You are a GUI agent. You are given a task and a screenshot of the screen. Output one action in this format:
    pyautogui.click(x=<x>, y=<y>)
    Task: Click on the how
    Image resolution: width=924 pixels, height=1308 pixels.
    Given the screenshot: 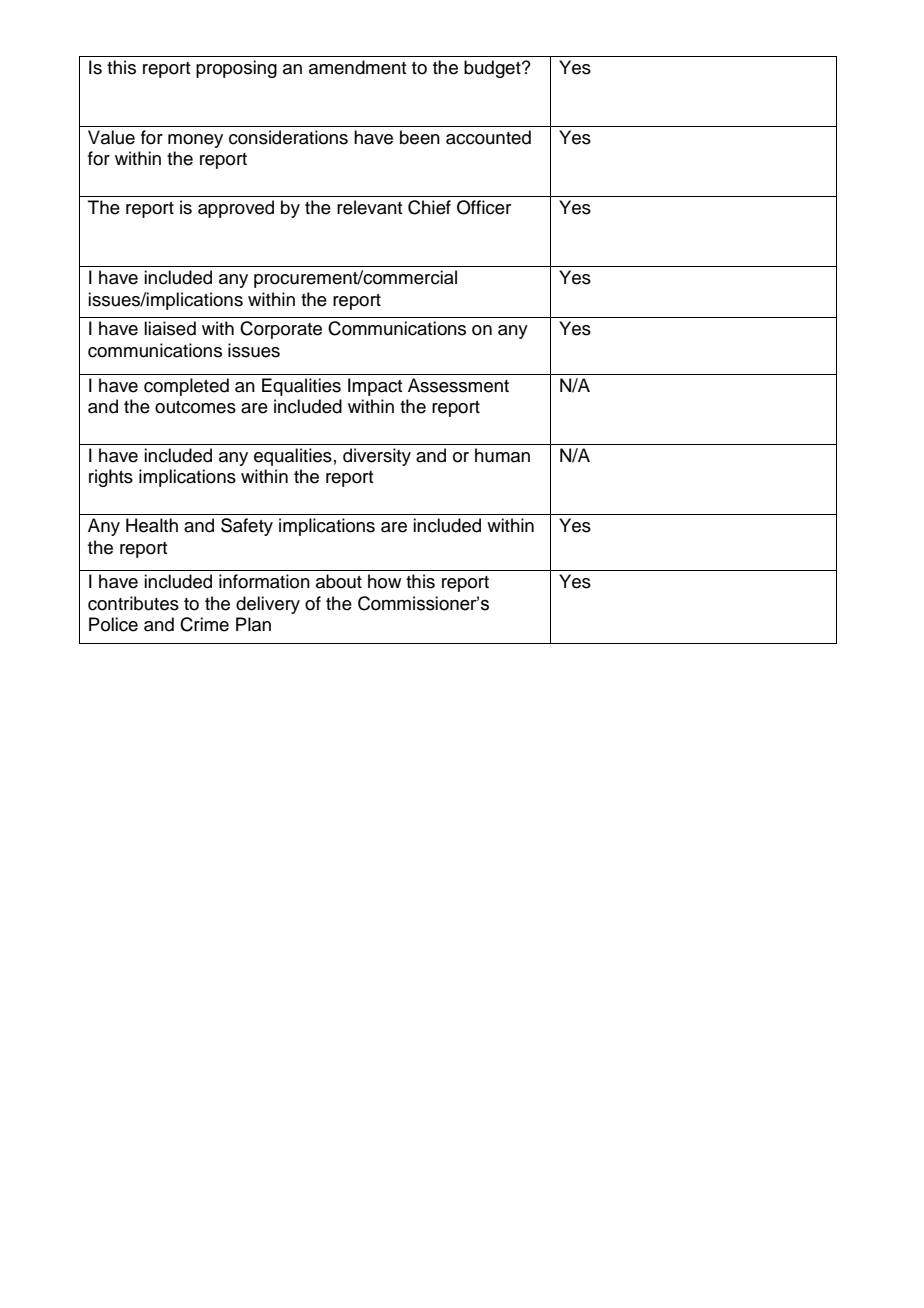 What is the action you would take?
    pyautogui.click(x=384, y=581)
